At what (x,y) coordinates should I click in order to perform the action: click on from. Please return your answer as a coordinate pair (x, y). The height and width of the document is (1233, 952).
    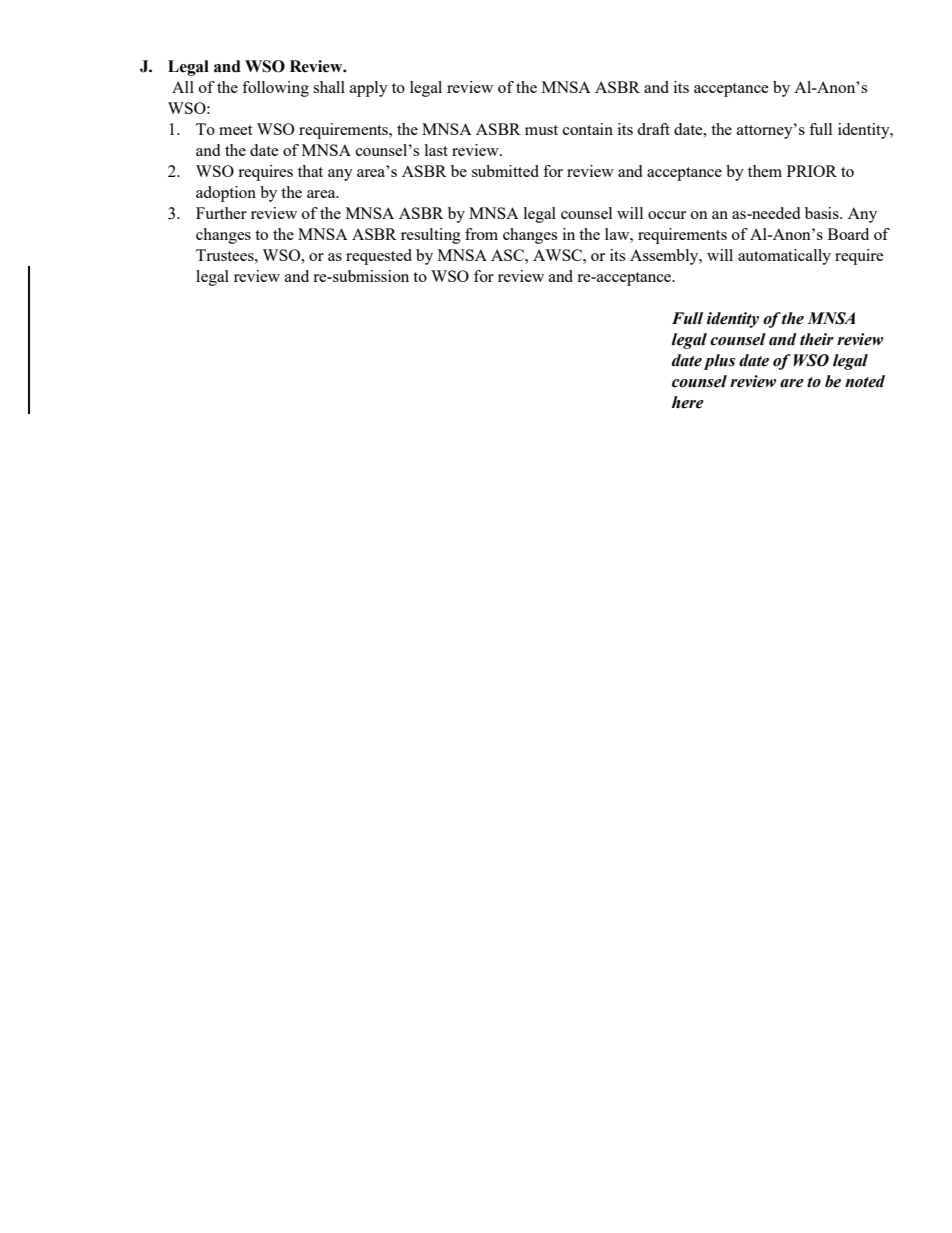
    Looking at the image, I should click on (481, 234).
